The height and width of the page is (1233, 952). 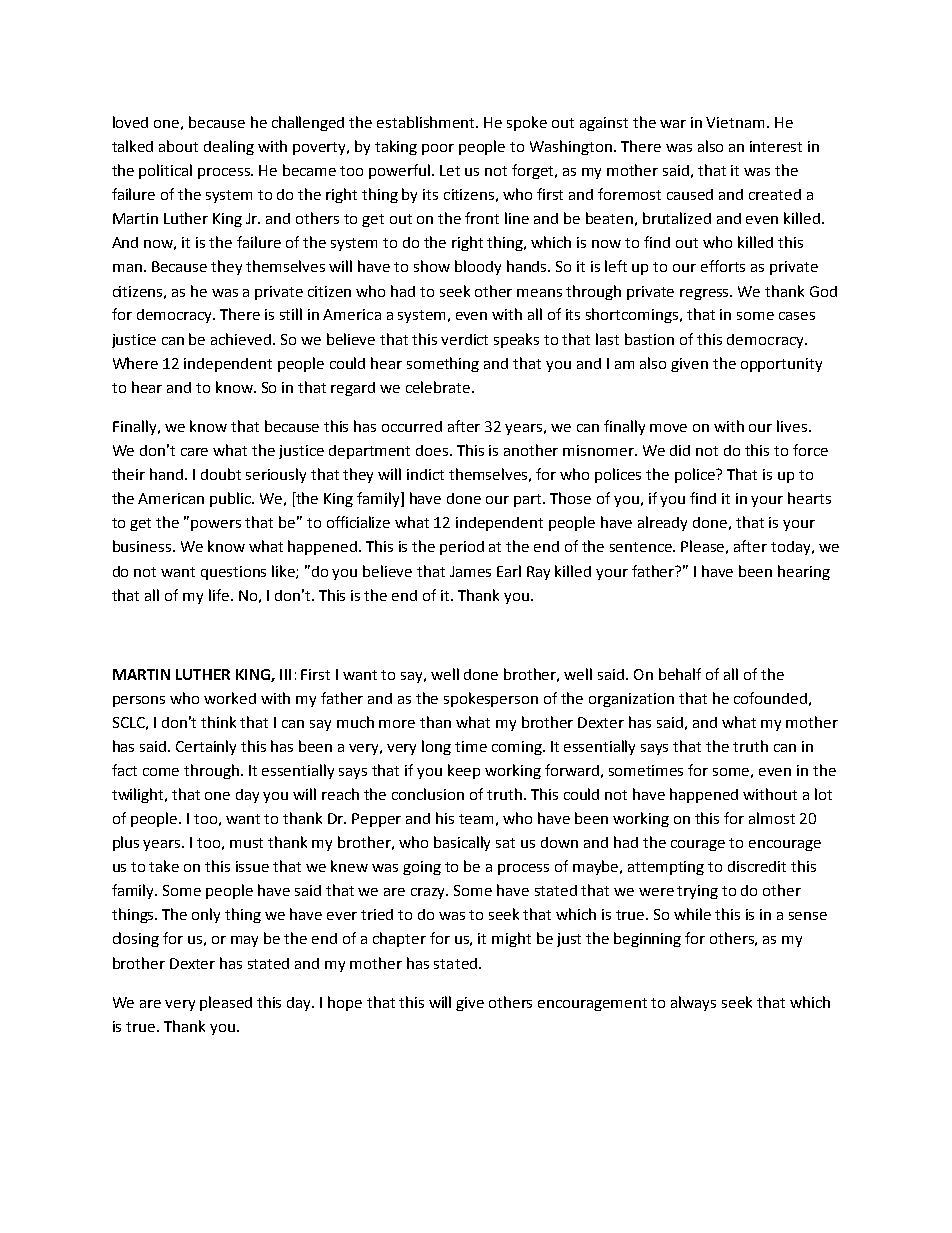 I want to click on long, so click(x=436, y=747).
